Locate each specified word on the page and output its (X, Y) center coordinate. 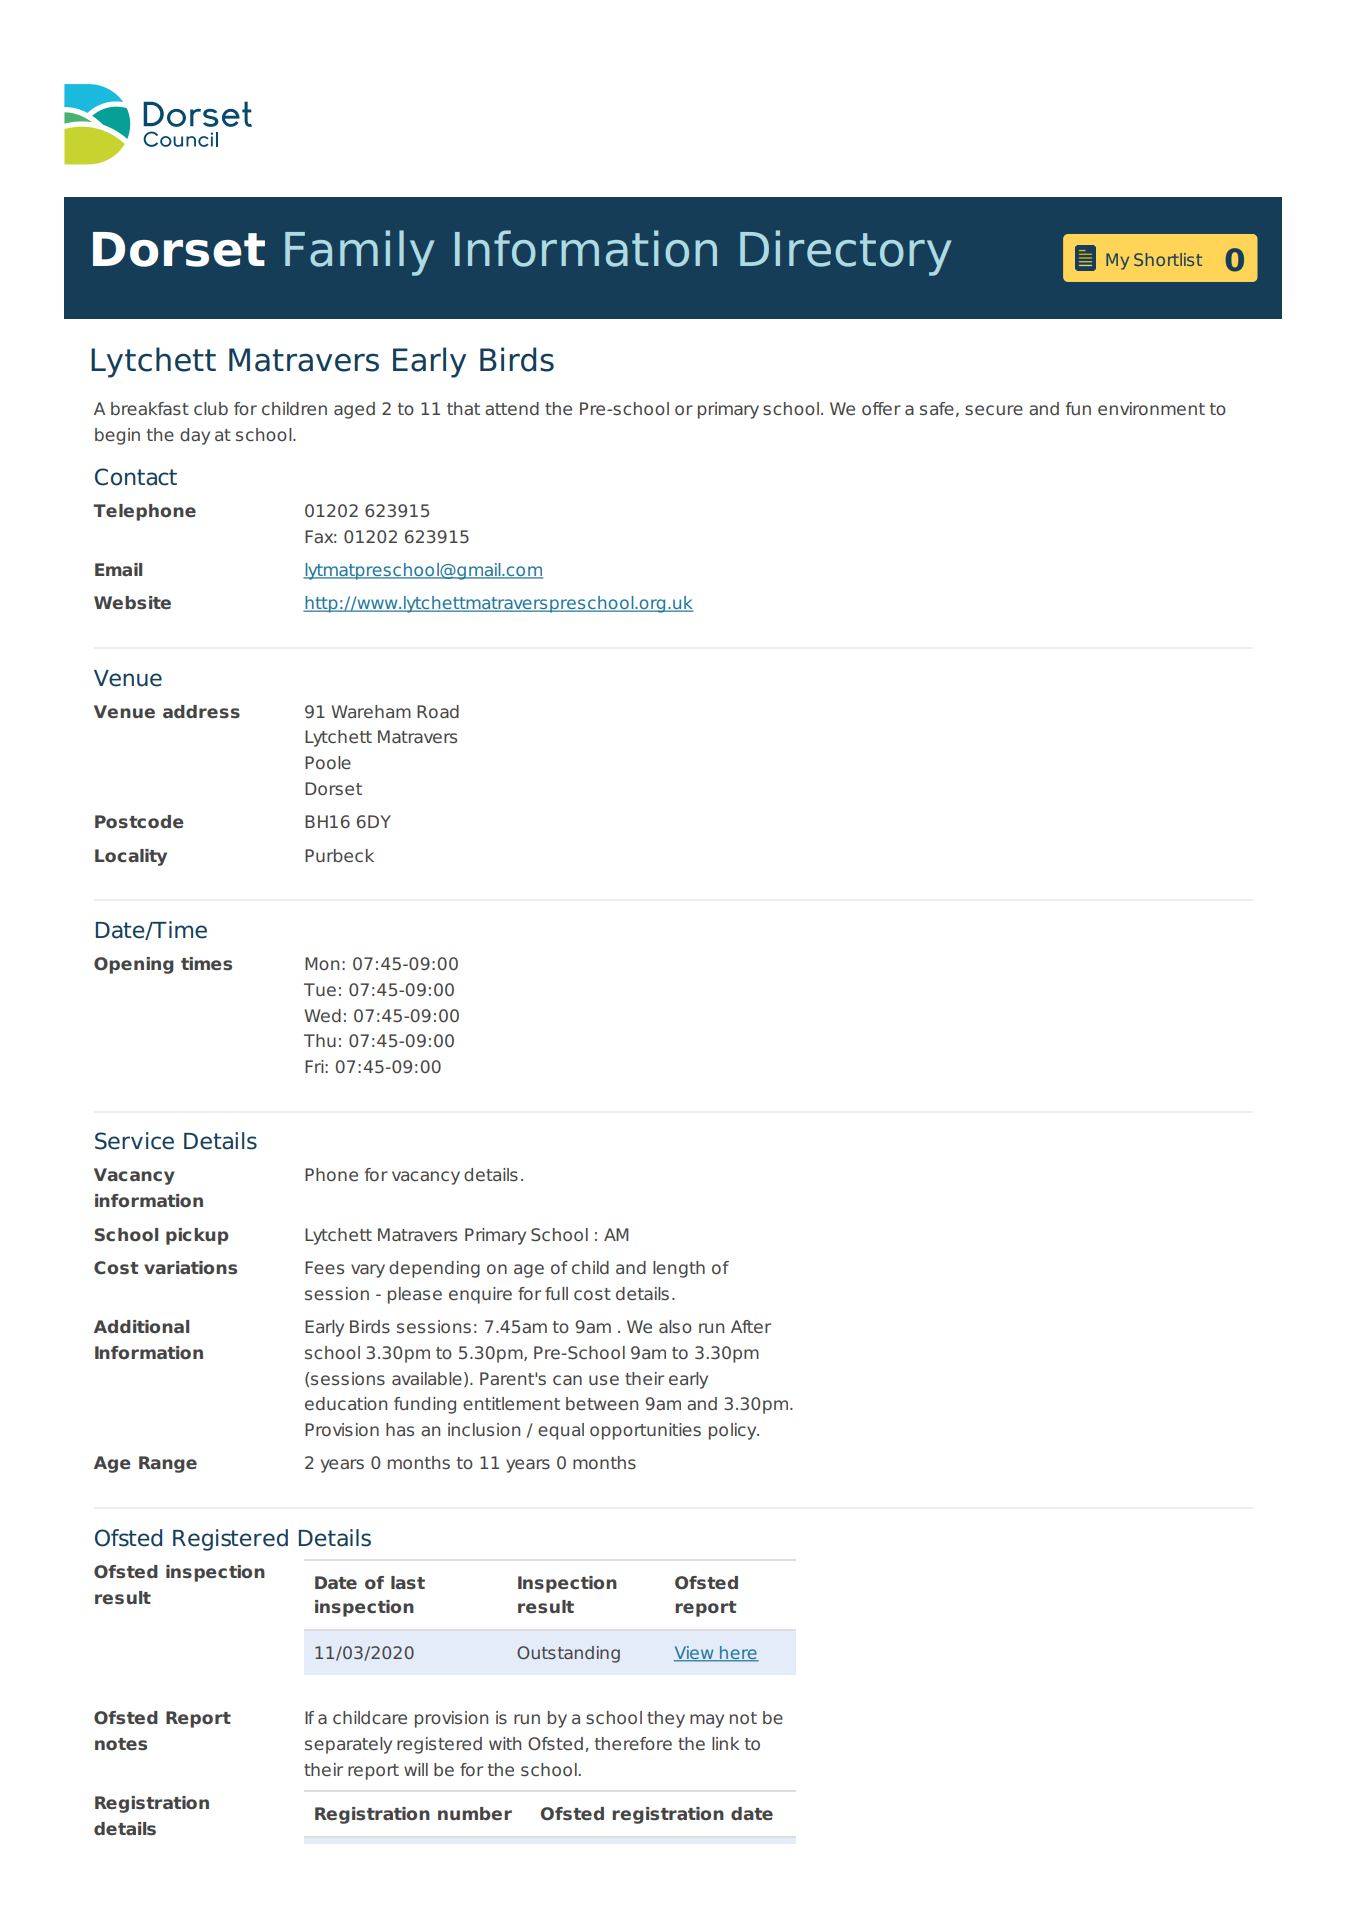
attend (512, 408)
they (666, 1719)
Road (438, 711)
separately (348, 1745)
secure (994, 410)
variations (190, 1267)
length (679, 1269)
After (751, 1326)
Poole (328, 762)
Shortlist (1168, 259)
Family (359, 253)
